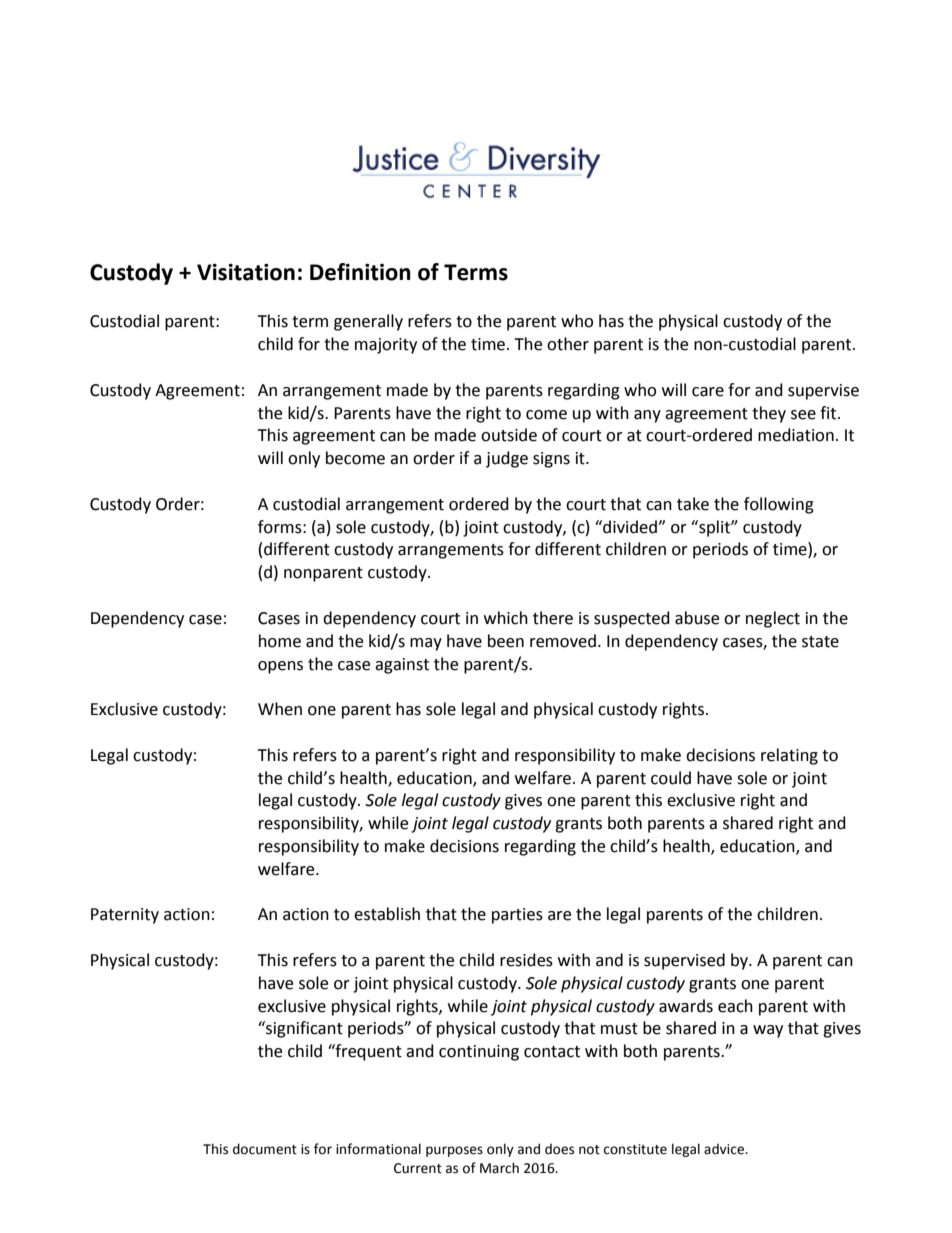  I want to click on advice, so click(725, 1149).
